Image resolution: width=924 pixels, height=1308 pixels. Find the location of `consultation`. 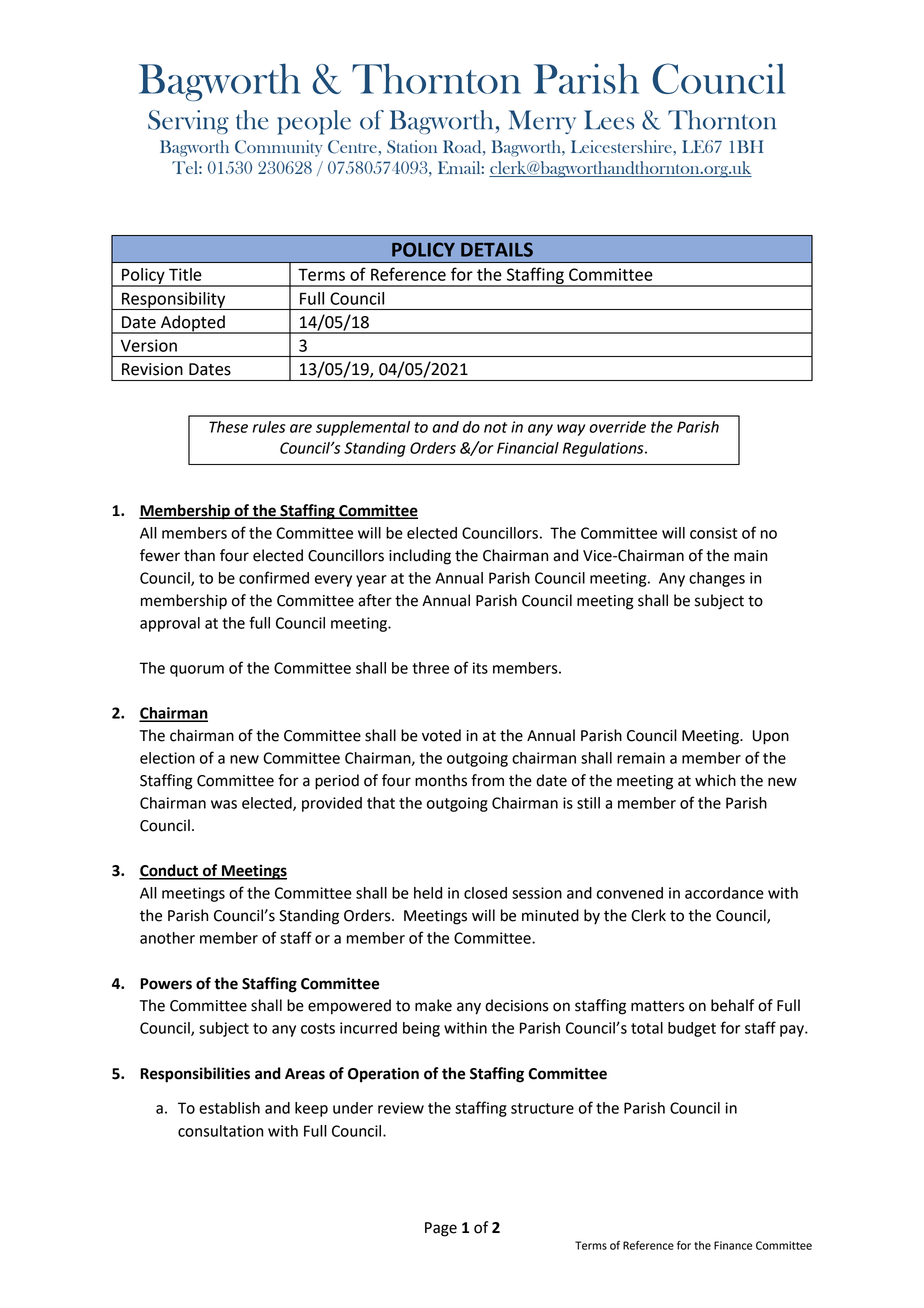

consultation is located at coordinates (220, 1131).
